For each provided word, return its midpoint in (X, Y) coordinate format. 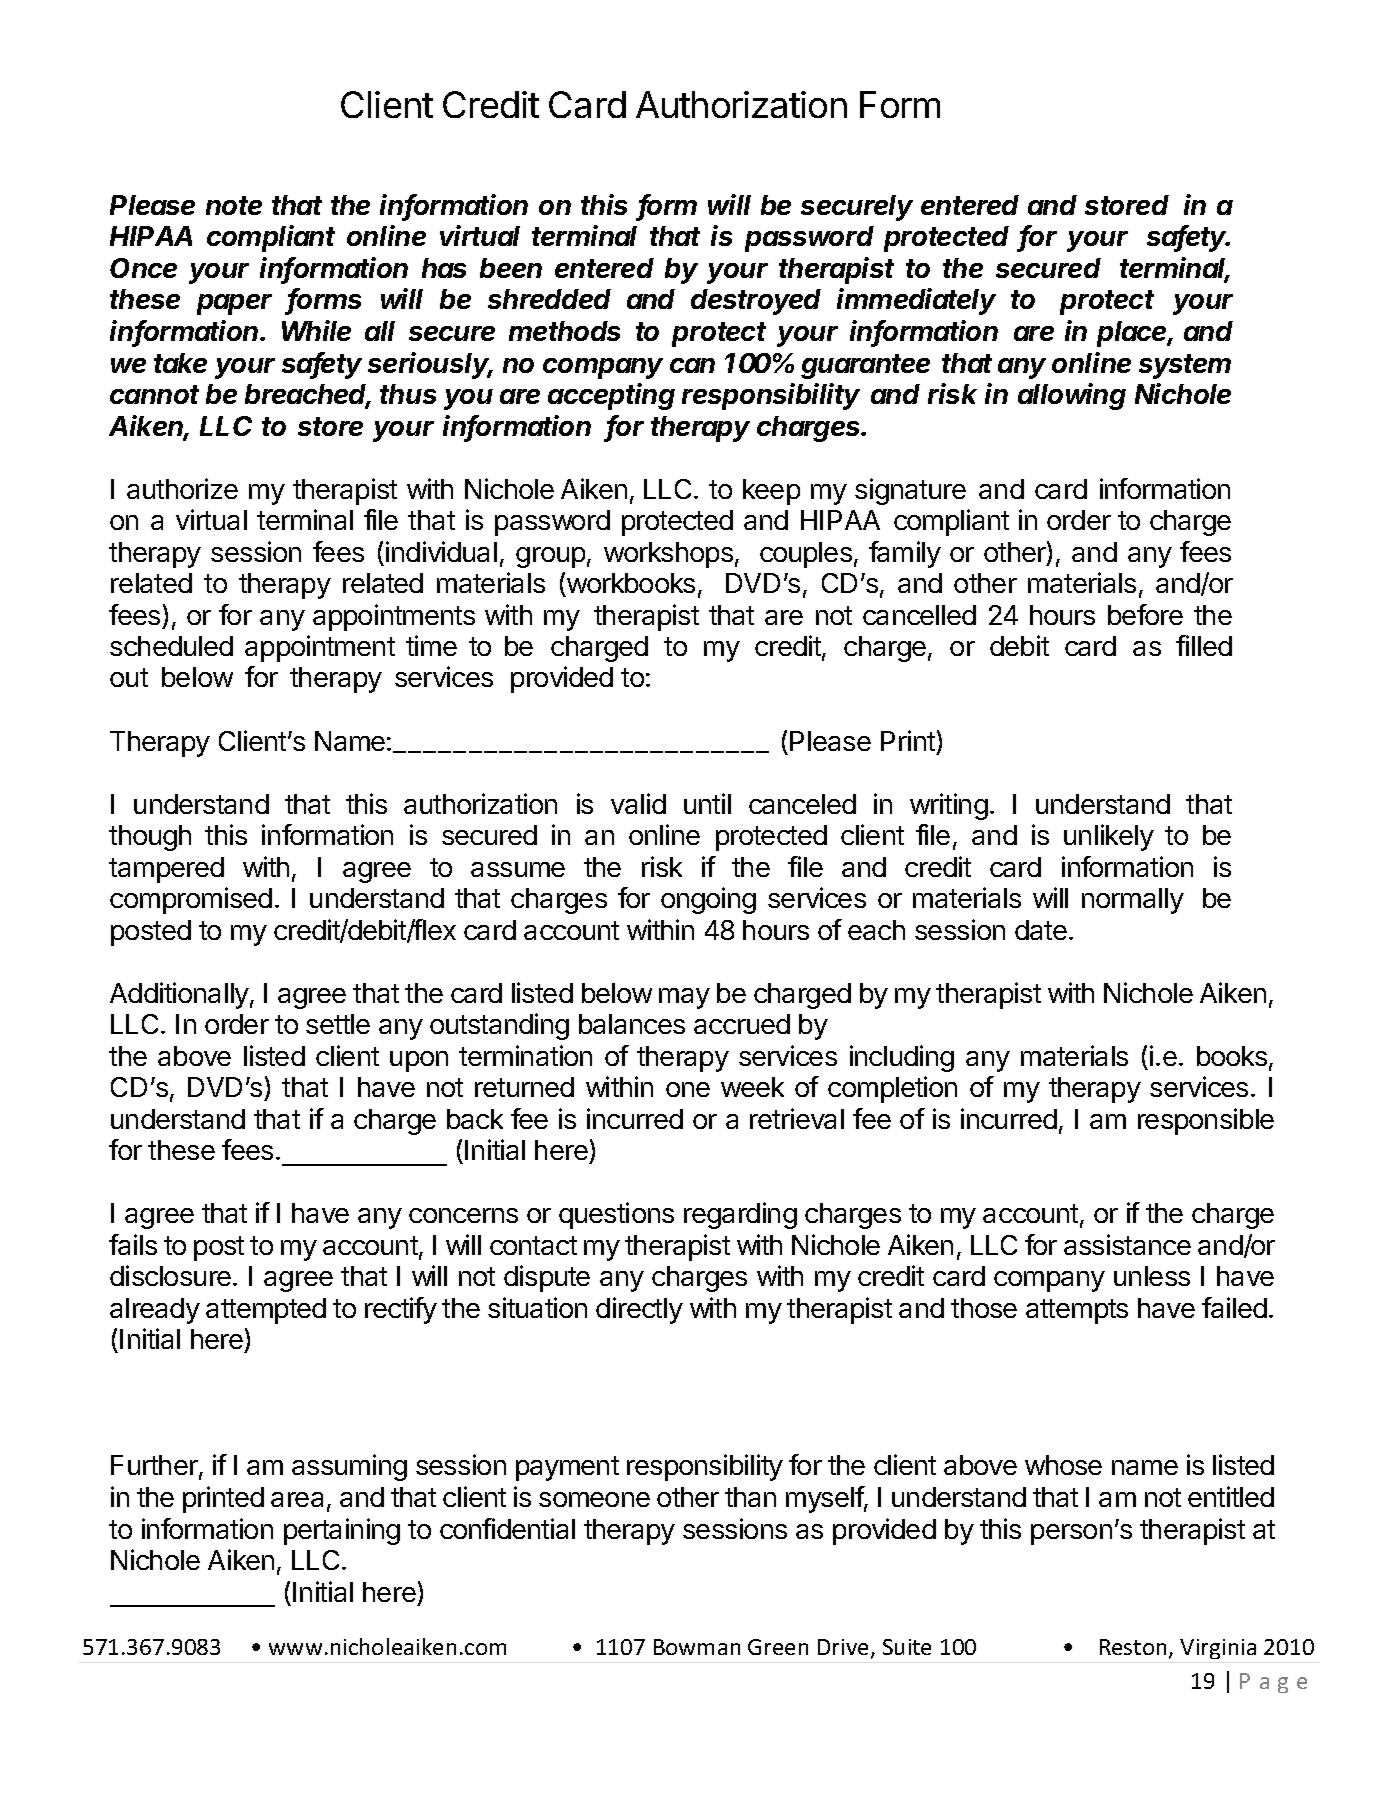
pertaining (342, 1531)
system (1185, 366)
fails (133, 1244)
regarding (740, 1215)
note (234, 205)
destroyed (756, 302)
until (707, 803)
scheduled (171, 646)
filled (1204, 645)
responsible (1206, 1121)
